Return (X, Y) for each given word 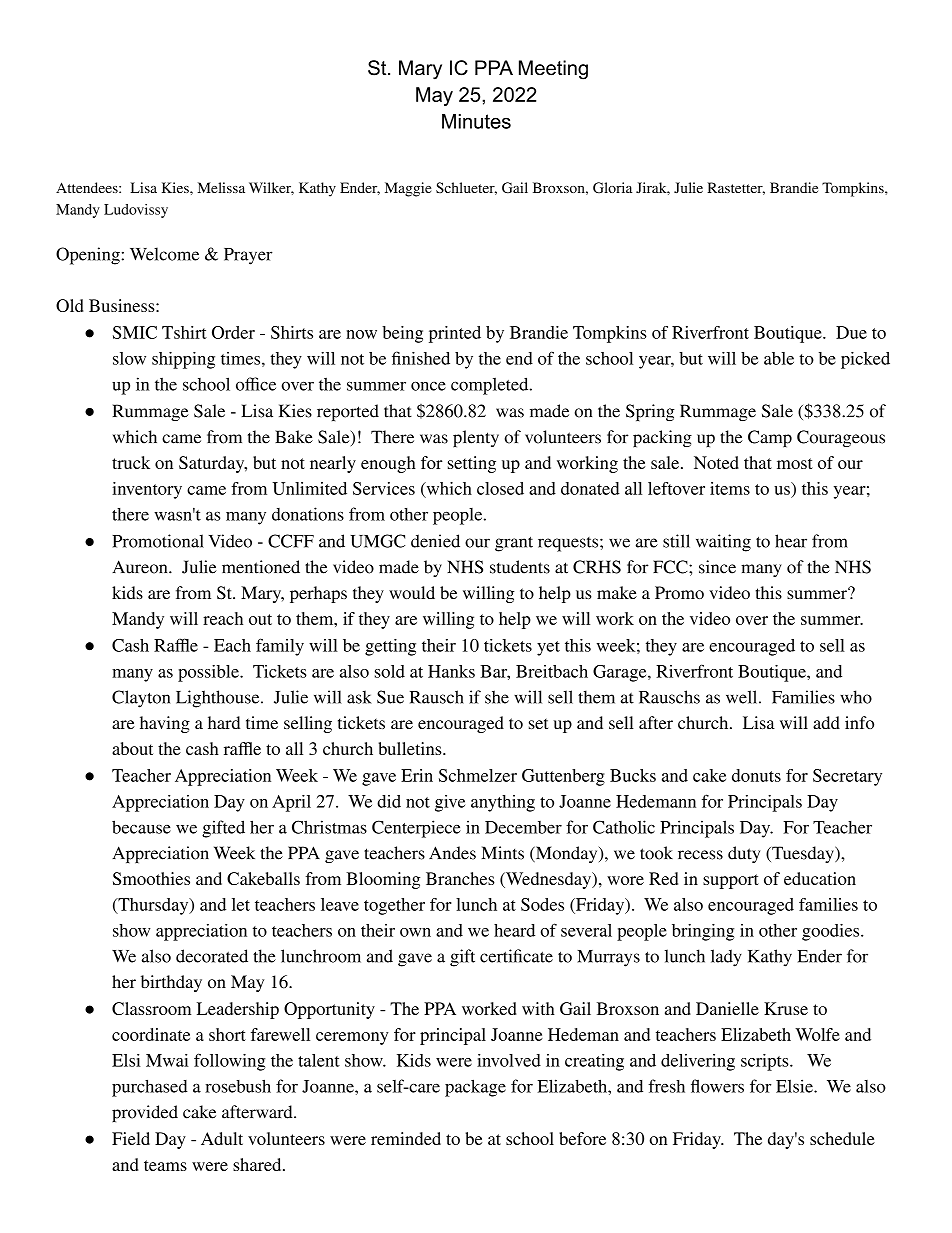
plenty (476, 438)
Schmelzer (478, 775)
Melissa (221, 187)
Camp (770, 438)
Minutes (476, 121)
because (141, 827)
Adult (222, 1138)
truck (131, 462)
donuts (756, 775)
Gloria (612, 187)
